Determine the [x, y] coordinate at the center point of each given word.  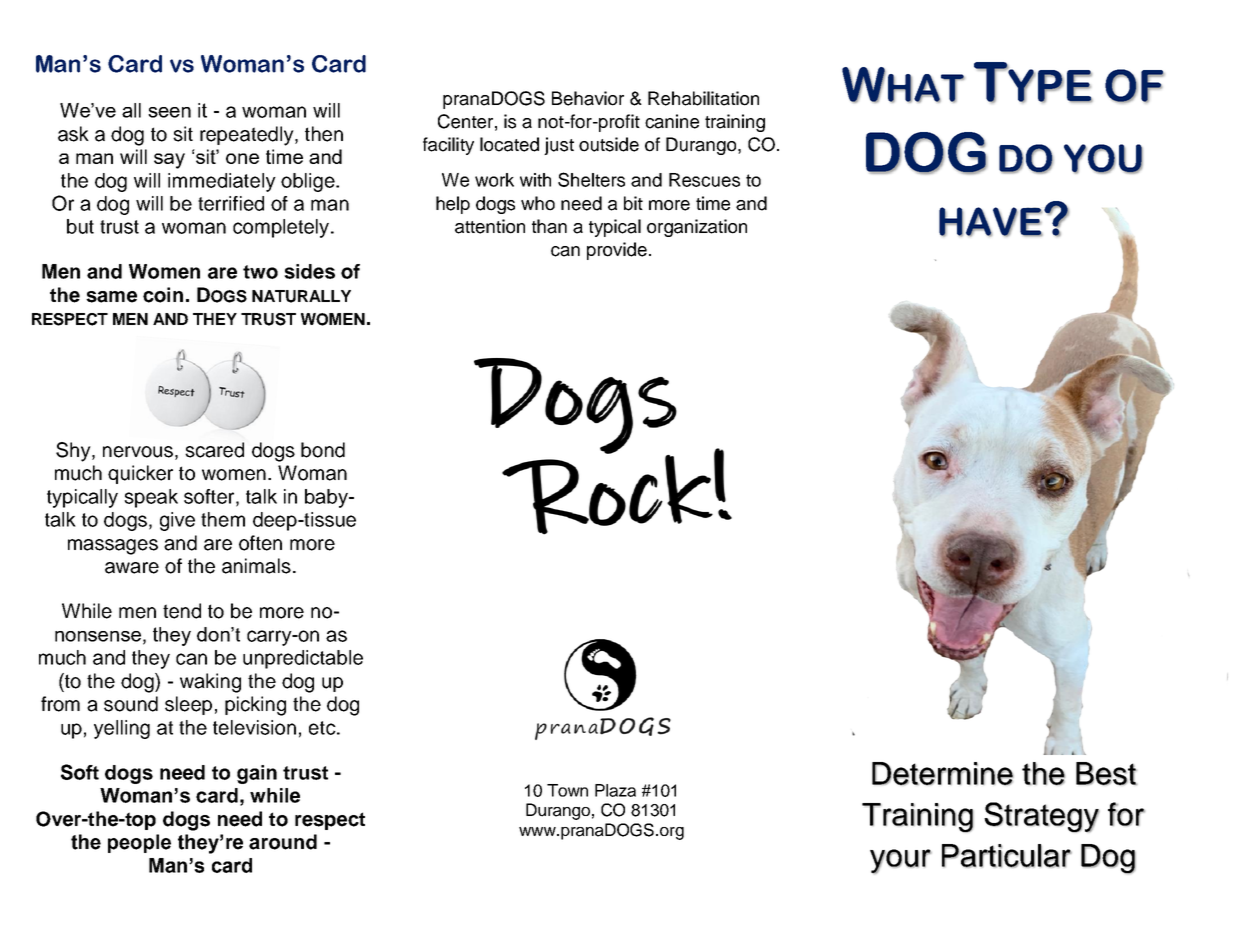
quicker [140, 474]
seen [169, 112]
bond [323, 450]
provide [617, 251]
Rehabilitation [703, 98]
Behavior [588, 98]
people [139, 843]
